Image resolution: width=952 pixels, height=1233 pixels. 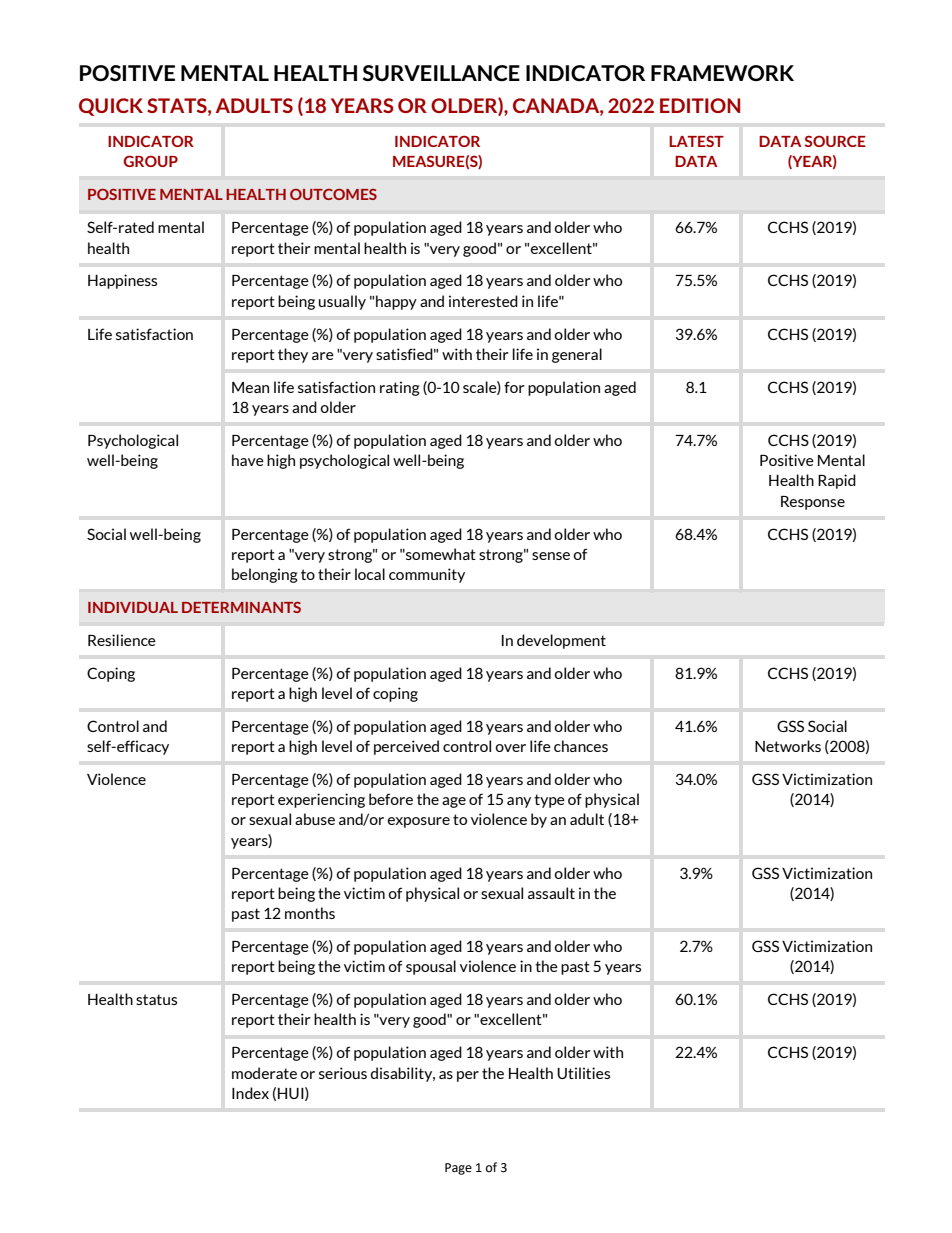 What do you see at coordinates (400, 388) in the screenshot?
I see `rating` at bounding box center [400, 388].
